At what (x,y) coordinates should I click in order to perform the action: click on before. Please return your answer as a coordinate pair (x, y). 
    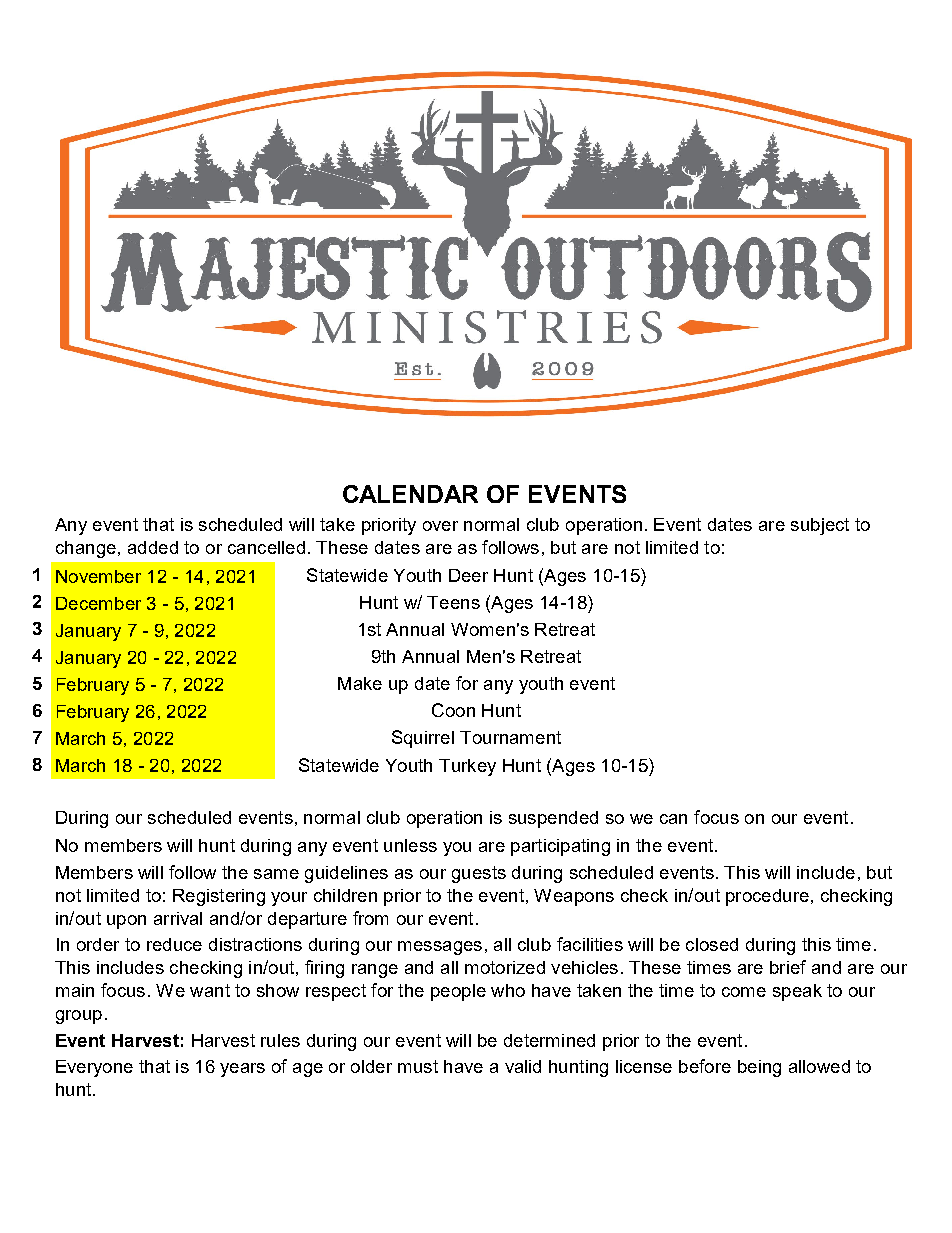
    Looking at the image, I should click on (705, 1066).
